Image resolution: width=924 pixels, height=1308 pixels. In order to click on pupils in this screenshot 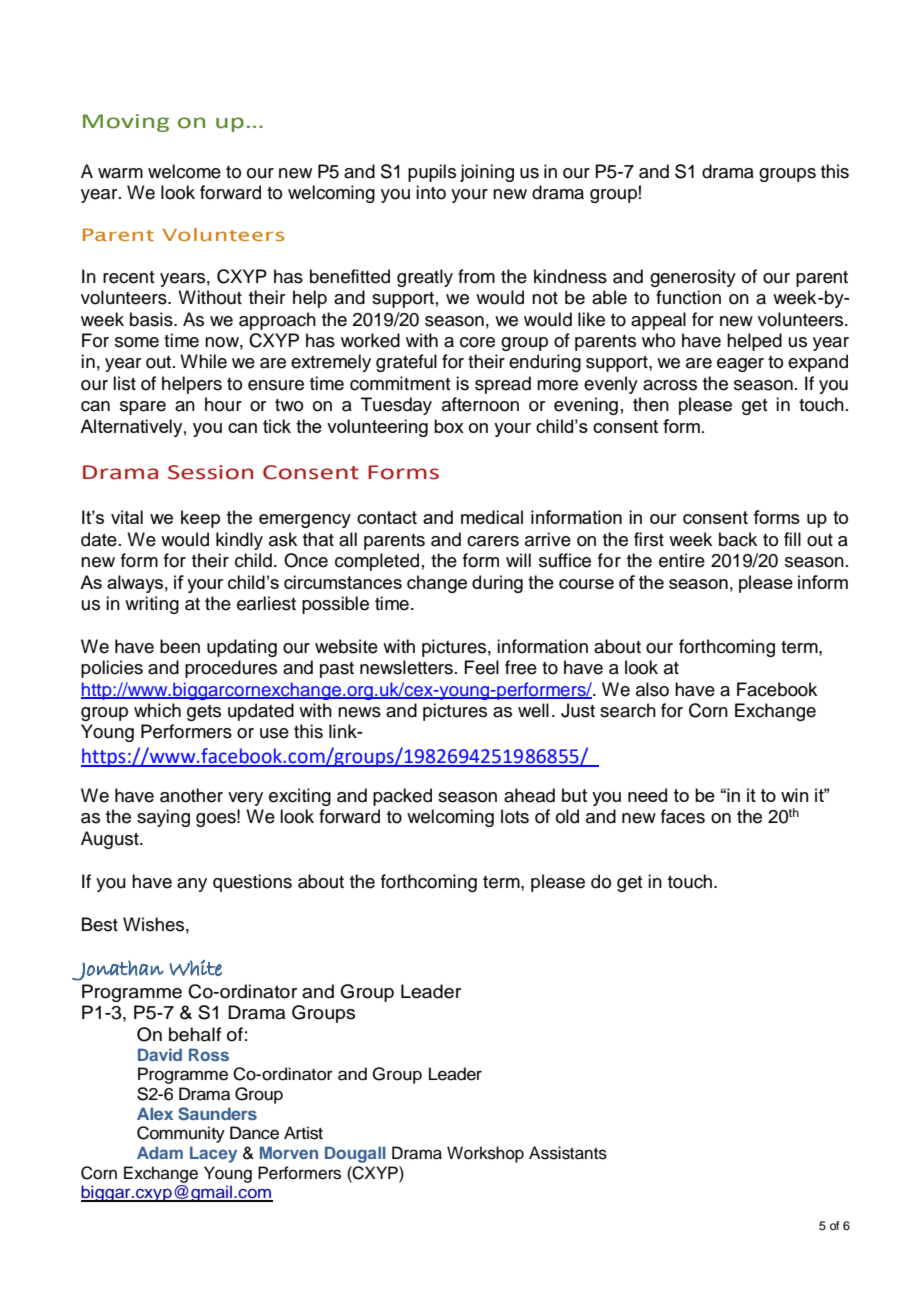, I will do `click(432, 173)`.
